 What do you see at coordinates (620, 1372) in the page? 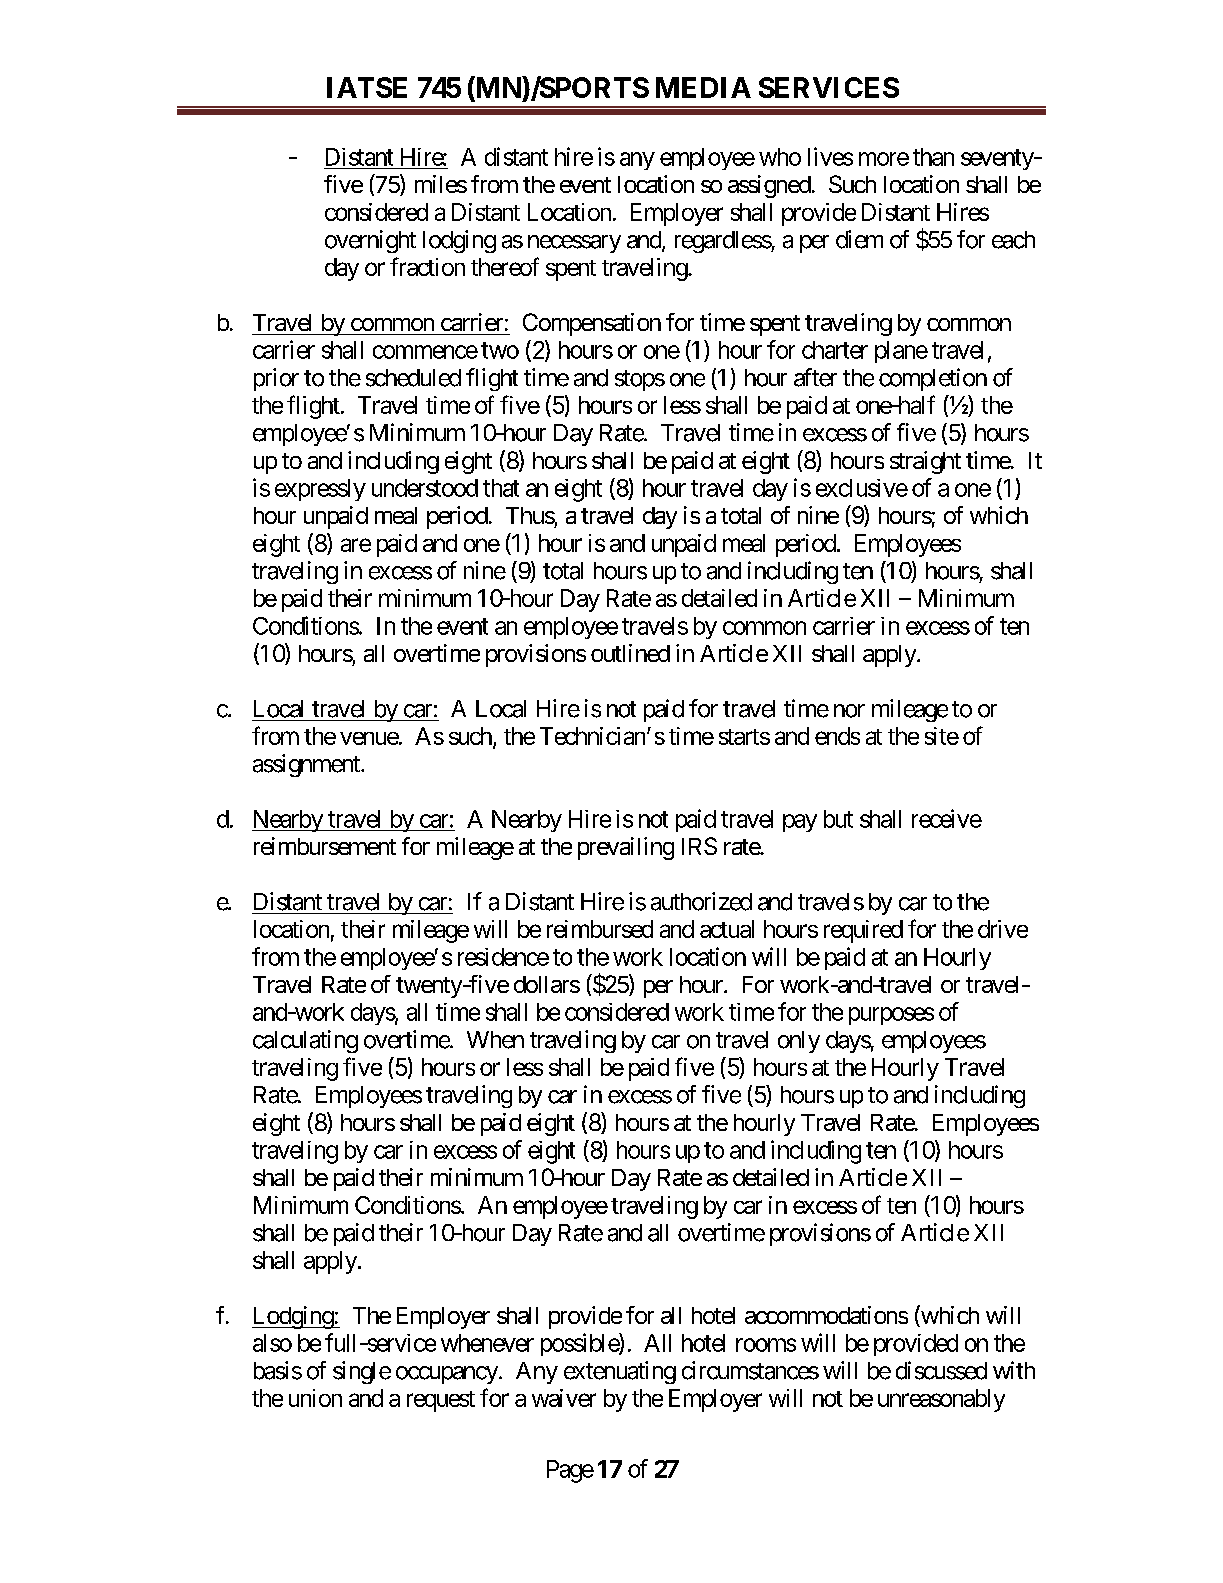
I see `extenuating` at bounding box center [620, 1372].
